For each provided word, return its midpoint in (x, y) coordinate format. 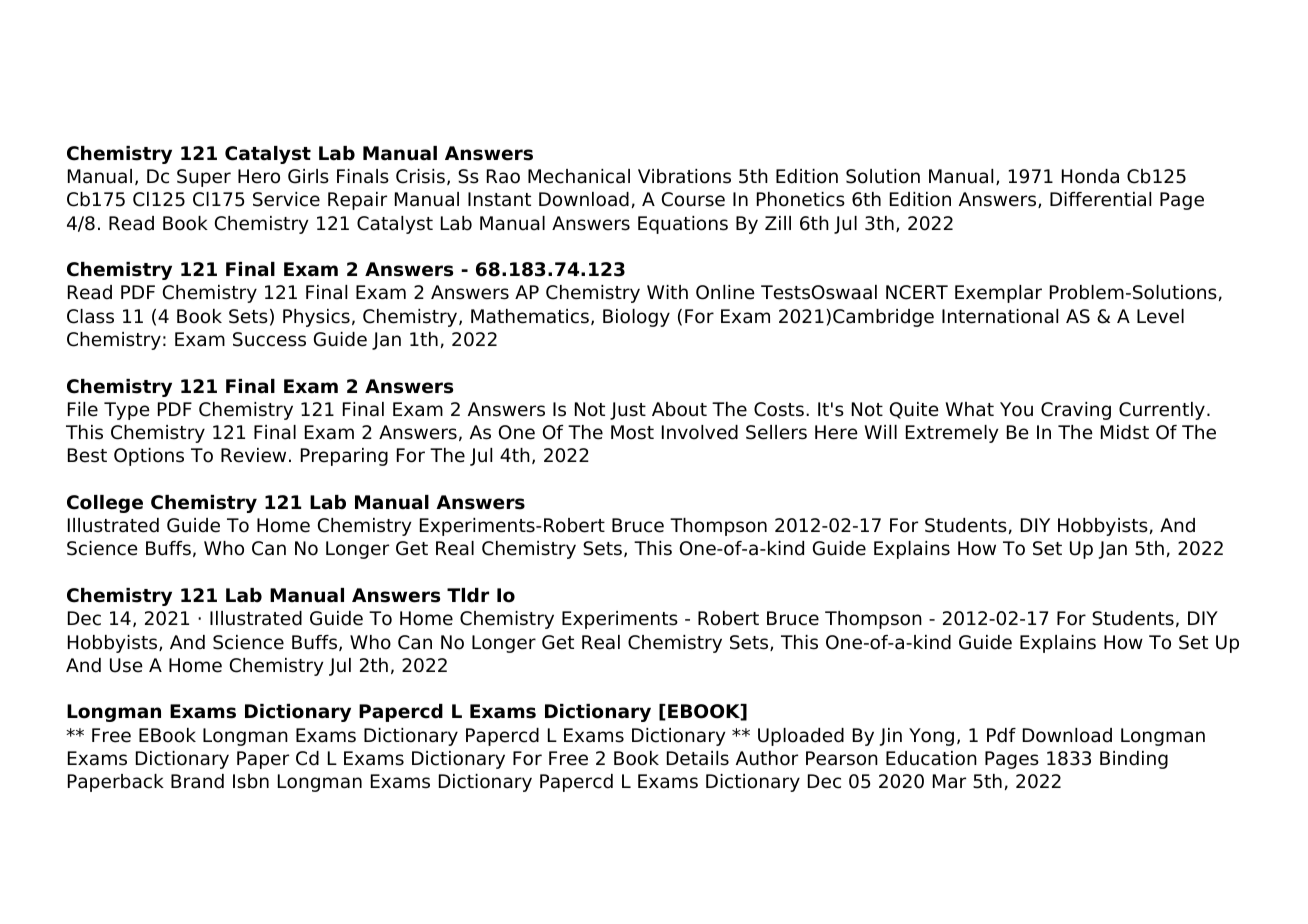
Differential (1100, 199)
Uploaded (801, 737)
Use (126, 665)
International (1000, 316)
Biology (636, 318)
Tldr (468, 595)
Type (127, 411)
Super (204, 178)
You (1016, 409)
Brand (197, 781)
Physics (316, 318)
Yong (931, 737)
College (105, 504)
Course (693, 199)
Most (632, 432)
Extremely (952, 434)
